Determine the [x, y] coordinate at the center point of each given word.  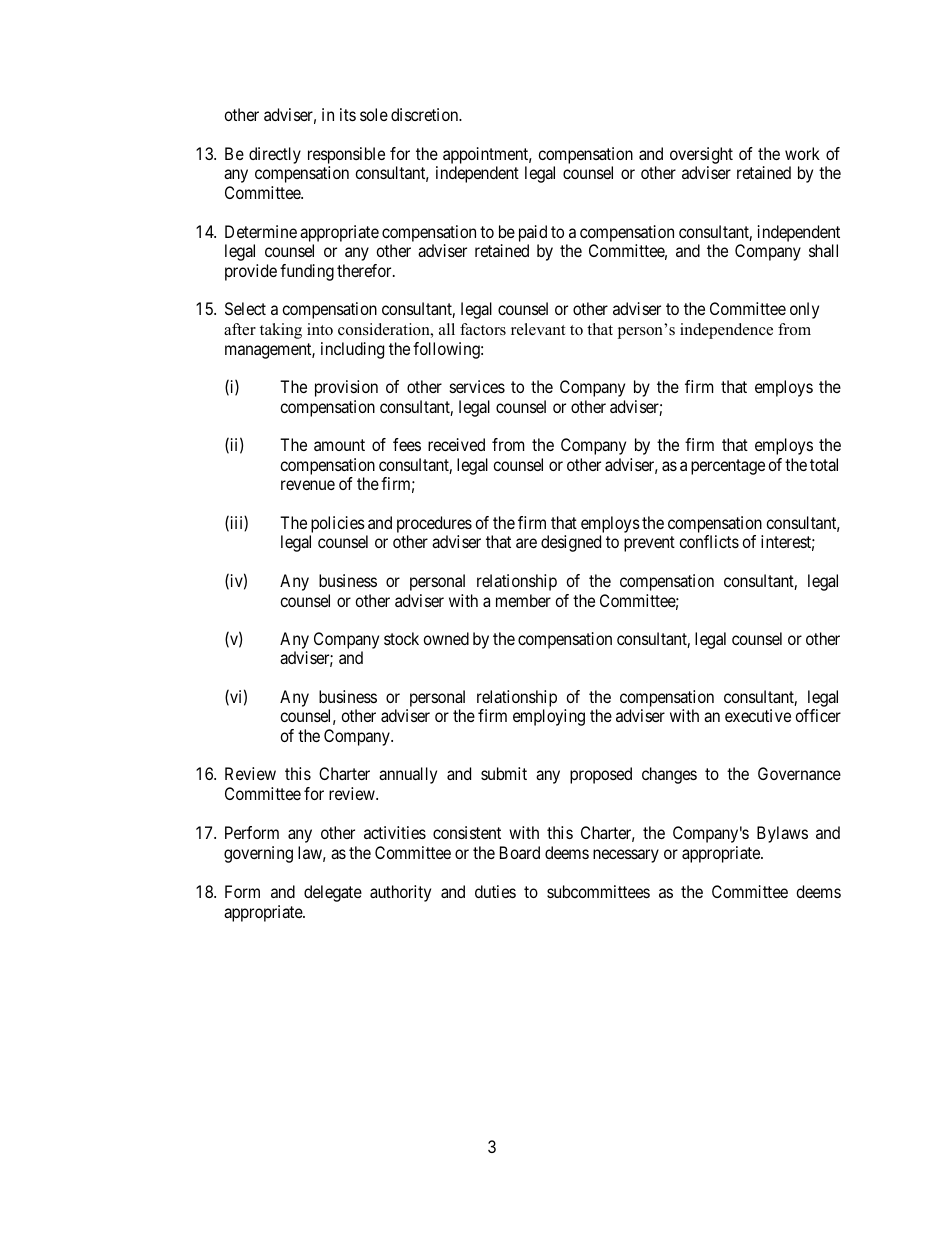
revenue [308, 485]
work [802, 153]
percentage [728, 467]
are [526, 543]
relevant [538, 329]
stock [401, 638]
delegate [333, 893]
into [320, 329]
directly [275, 155]
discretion [426, 114]
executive [758, 715]
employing [549, 717]
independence [726, 331]
